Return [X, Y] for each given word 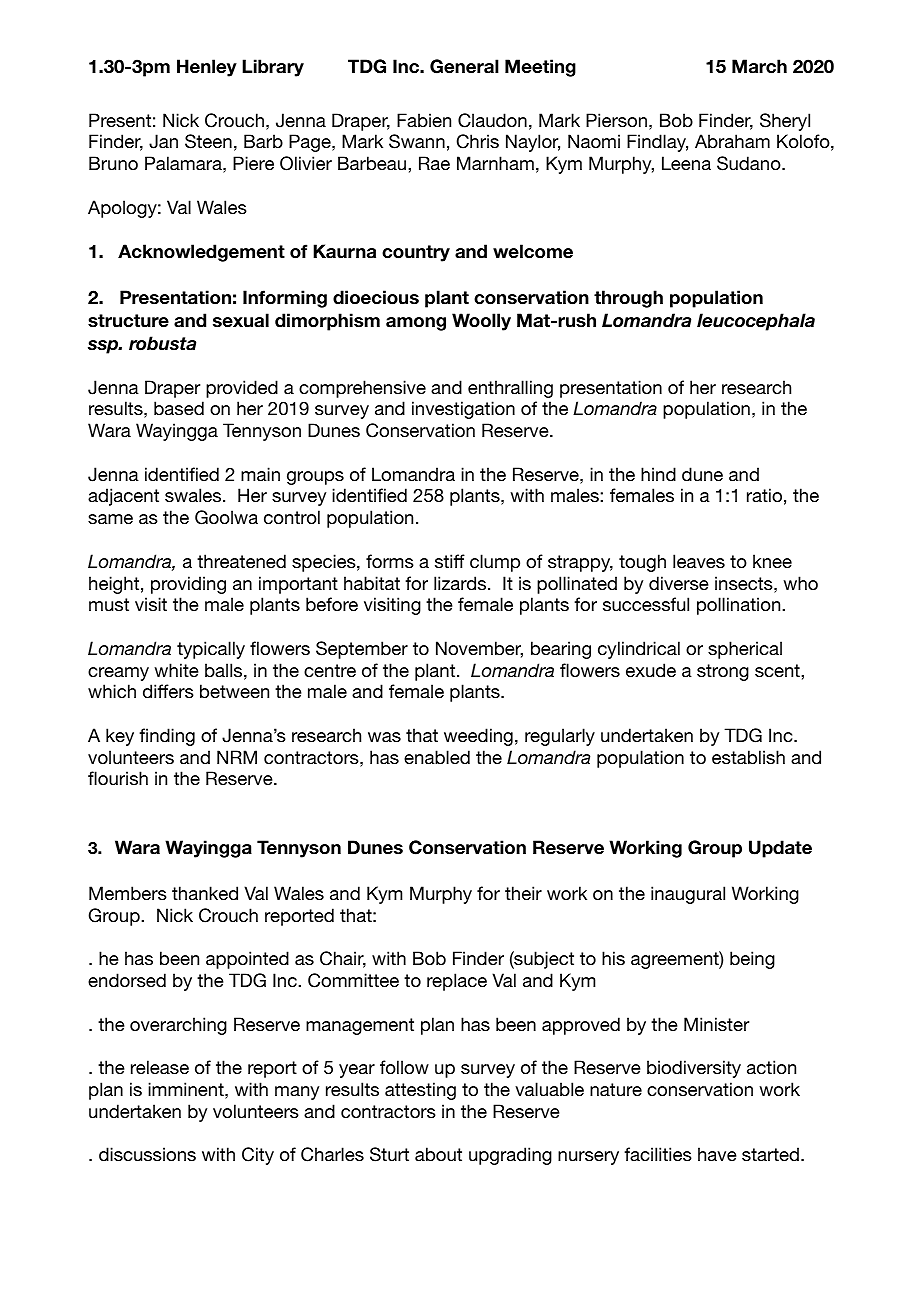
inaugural [688, 895]
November [479, 649]
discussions [147, 1154]
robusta [162, 343]
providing [188, 585]
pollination [740, 606]
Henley [207, 68]
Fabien [424, 120]
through [628, 299]
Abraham [732, 141]
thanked [205, 893]
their [523, 893]
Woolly [481, 322]
